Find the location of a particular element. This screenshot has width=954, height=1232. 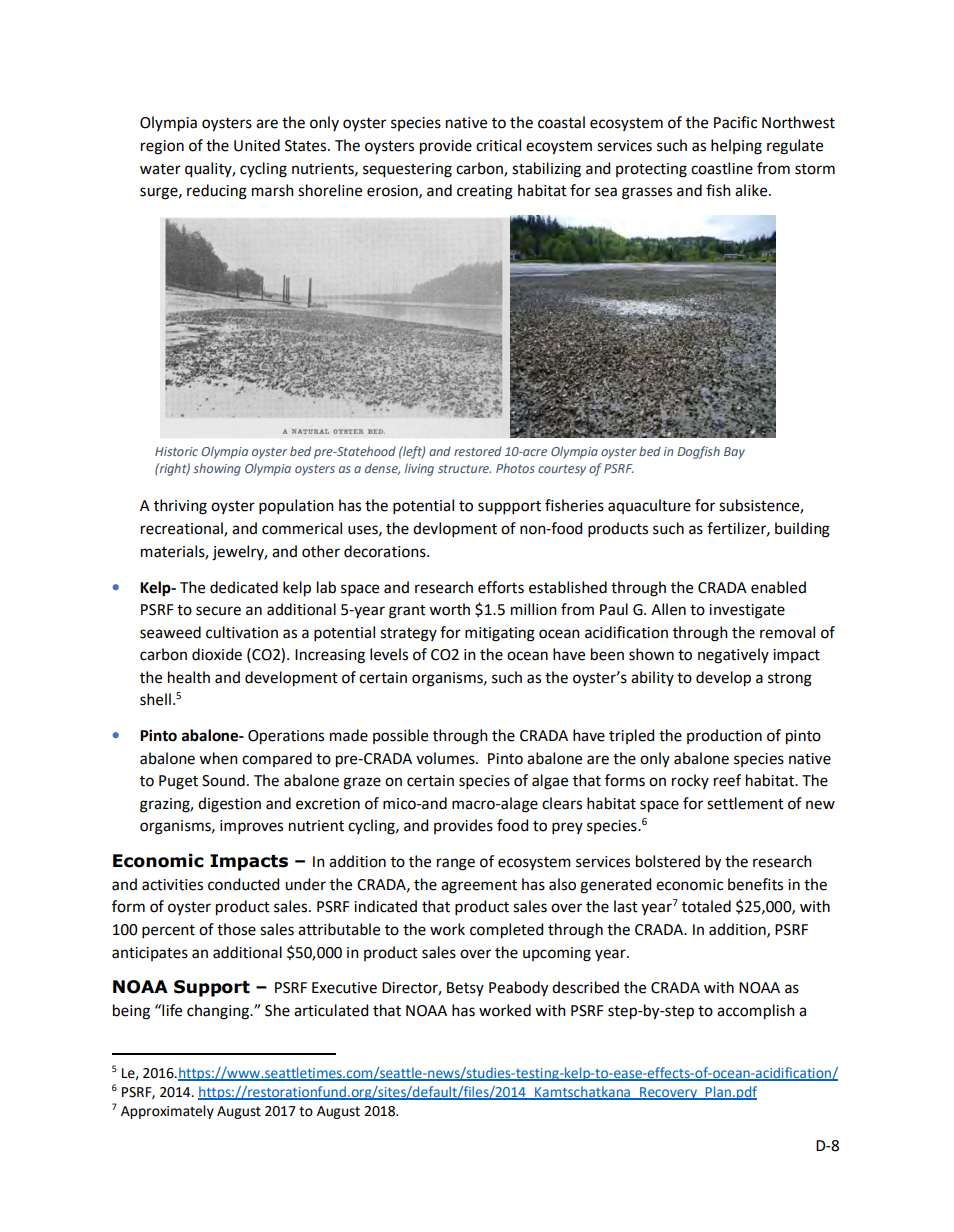

Betsy is located at coordinates (465, 989).
